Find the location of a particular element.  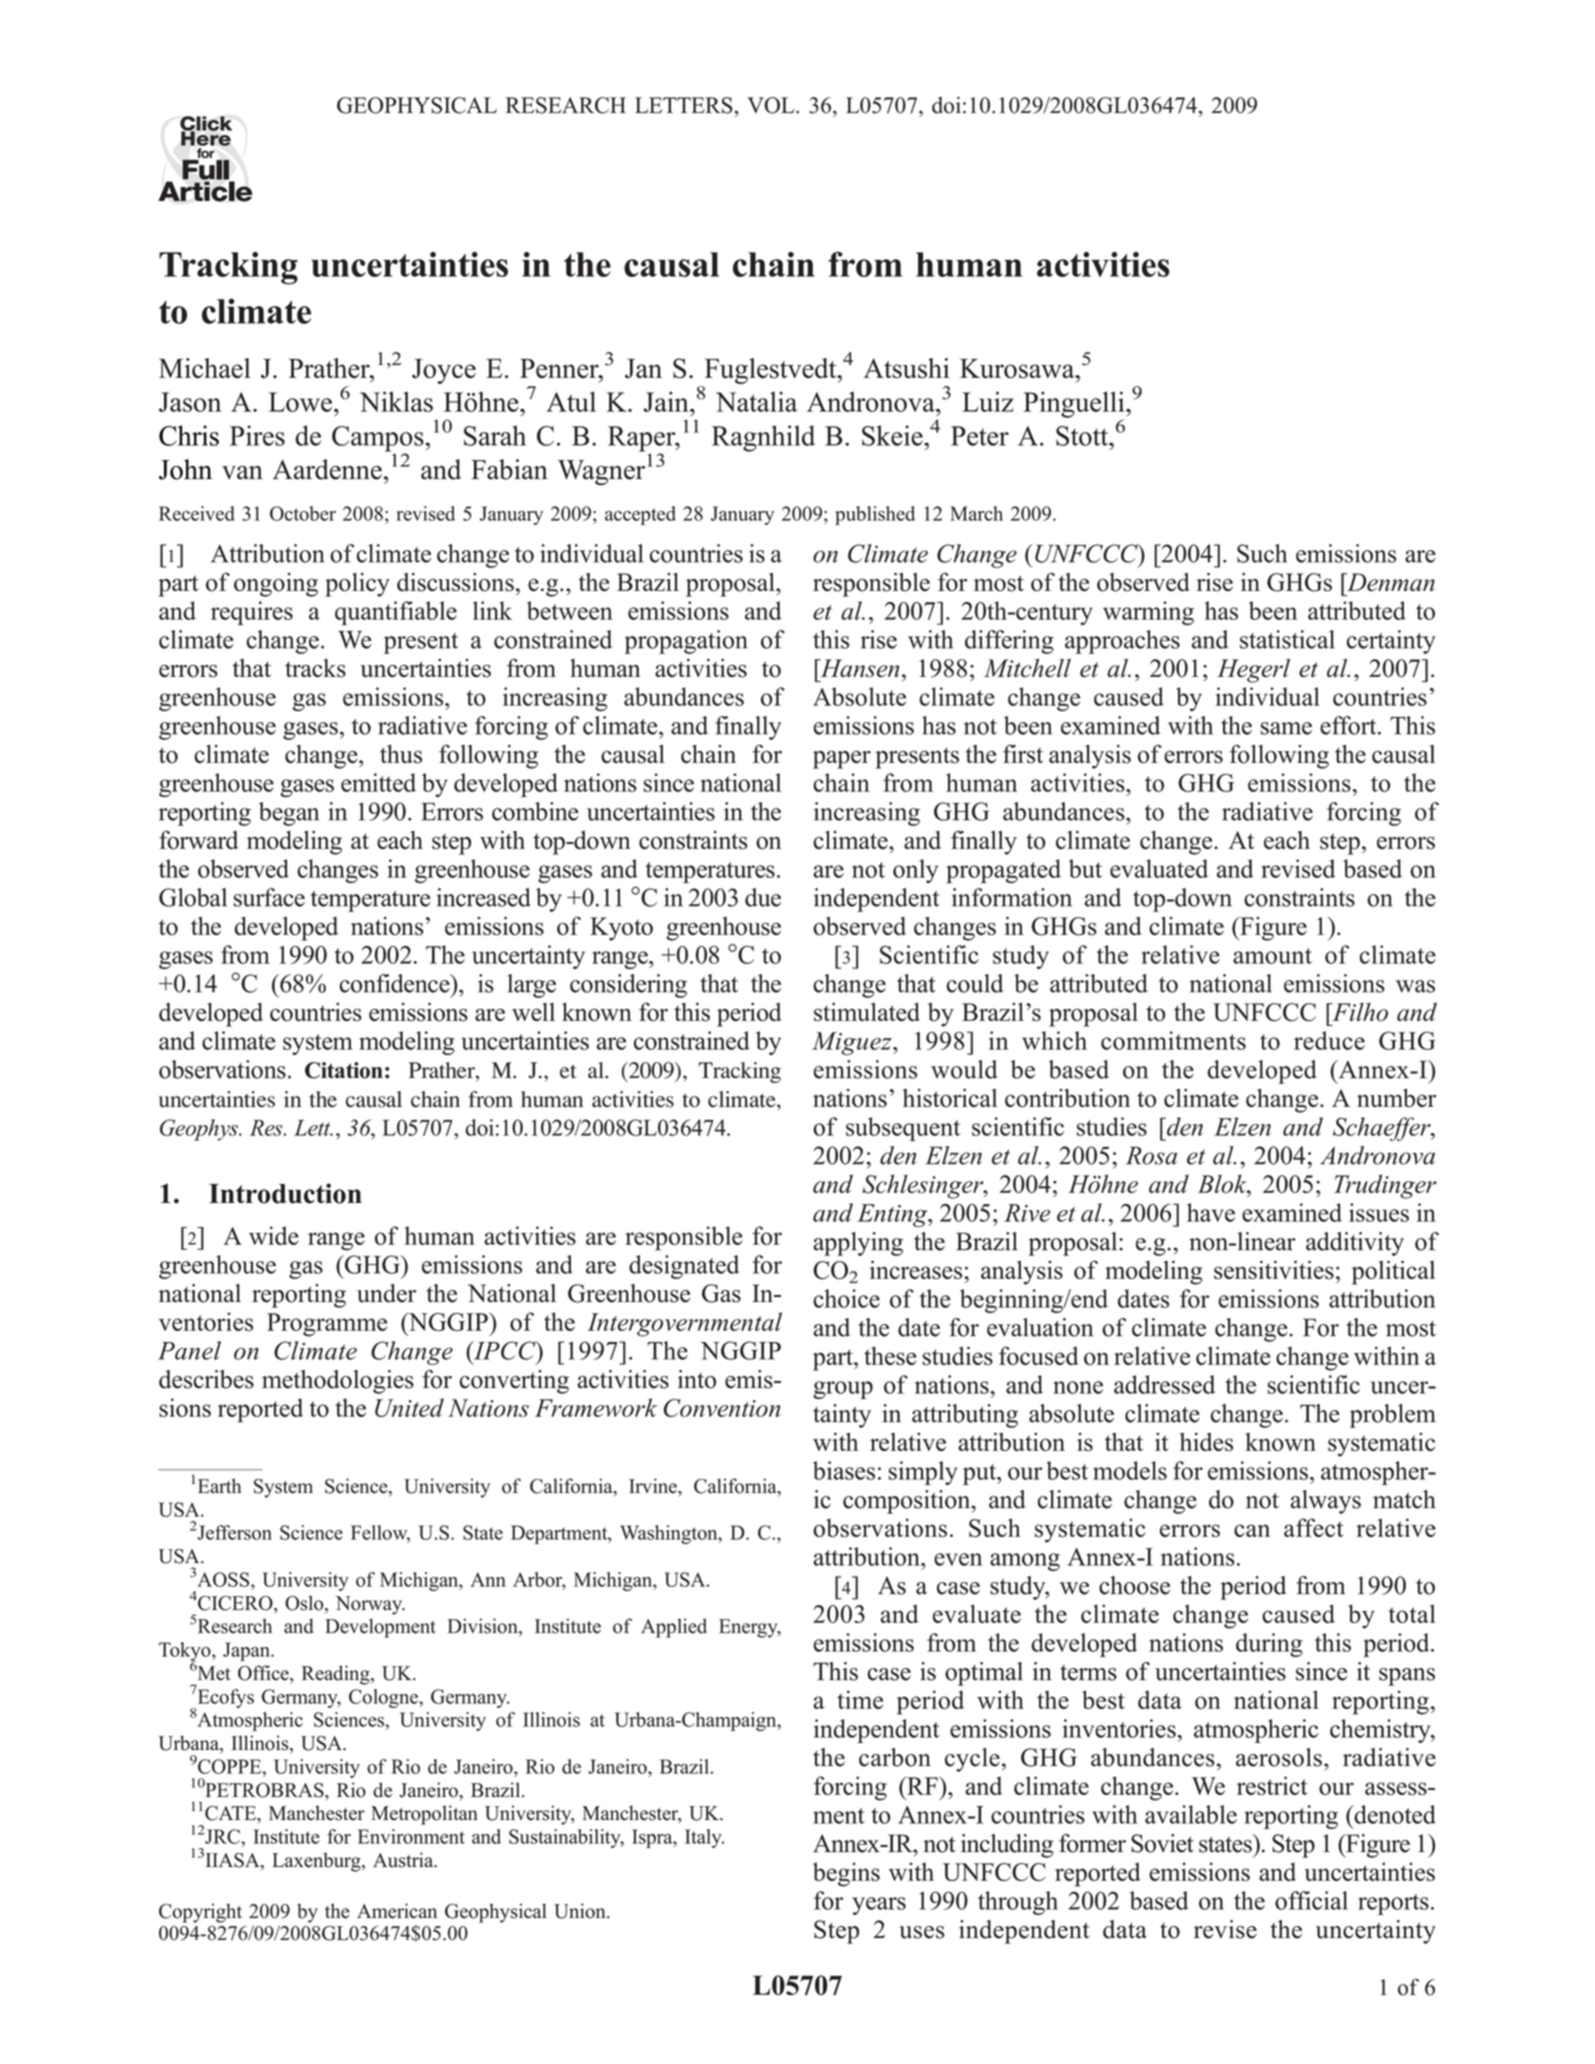

Austria is located at coordinates (404, 1860).
